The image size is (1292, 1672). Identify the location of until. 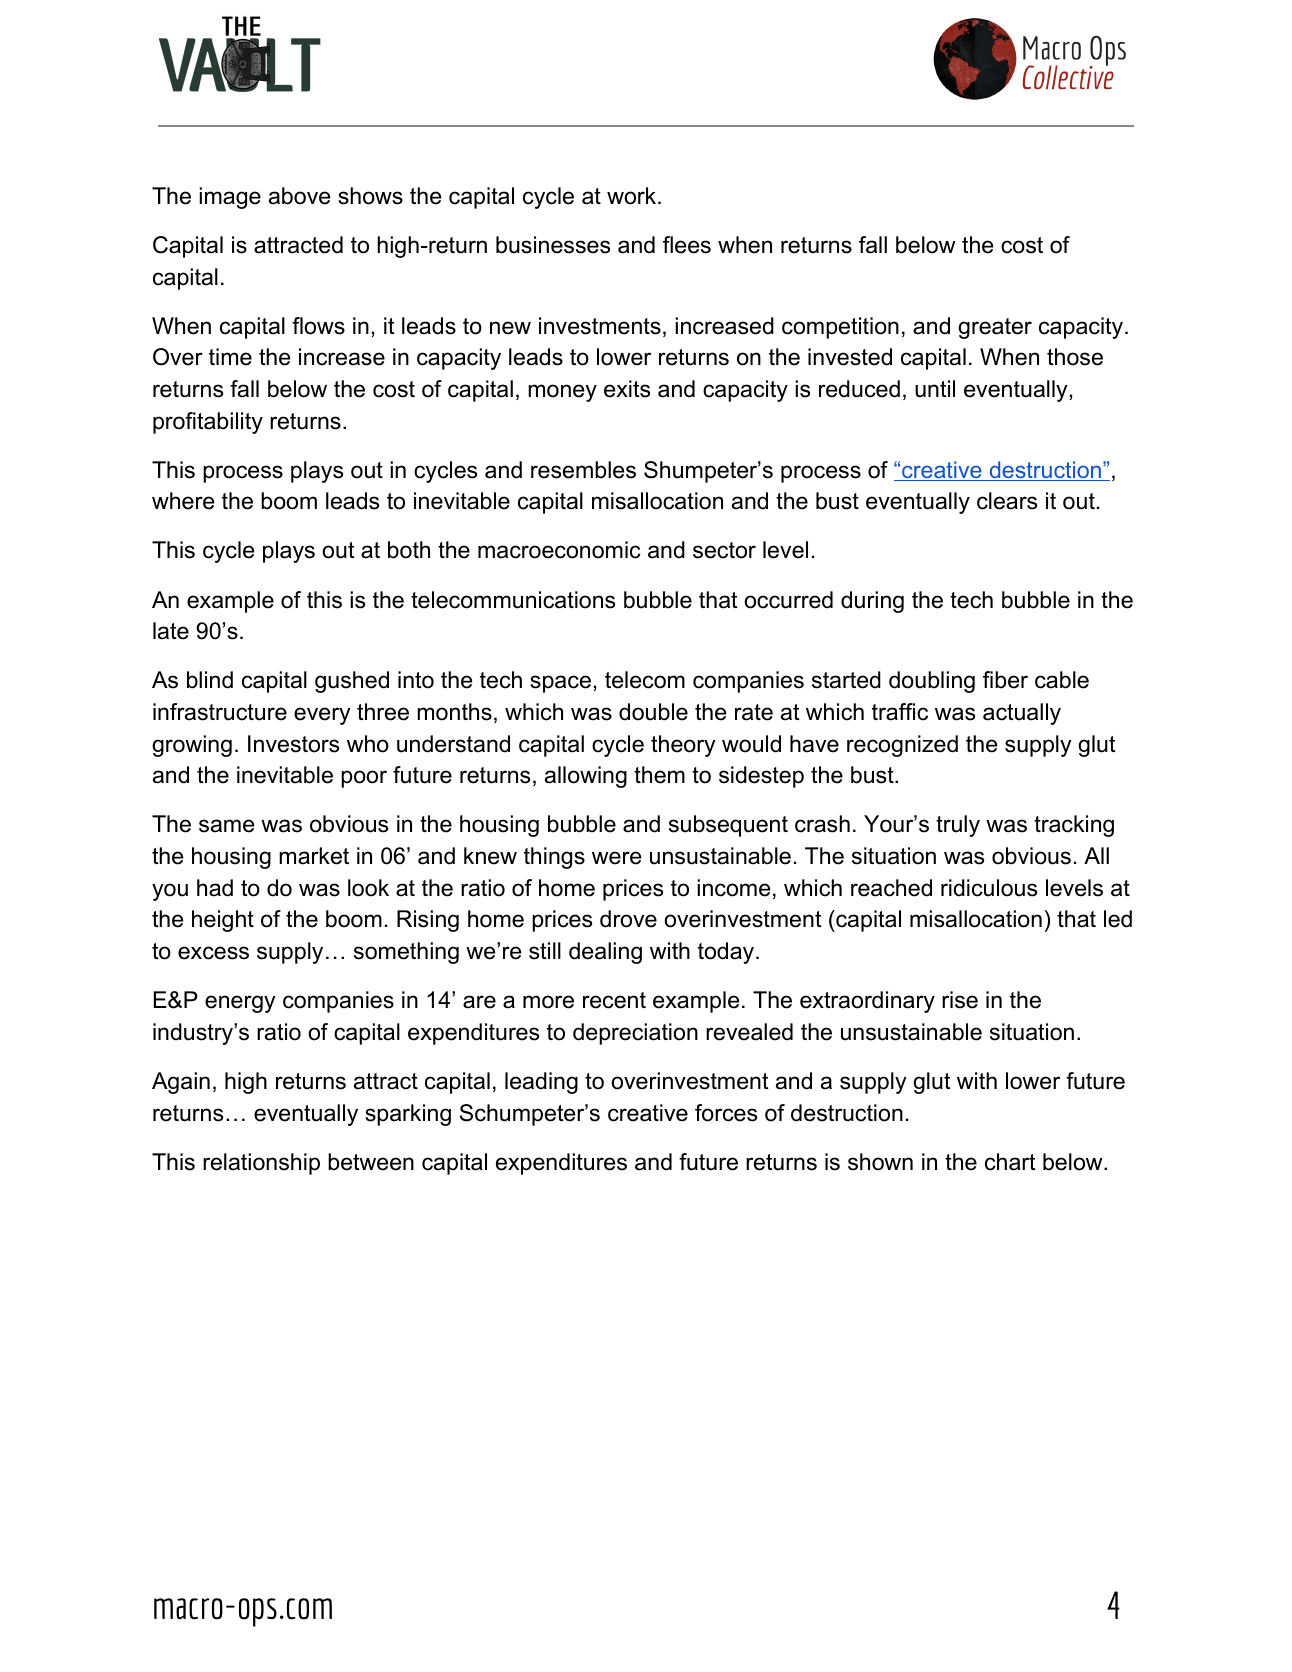
(935, 389).
